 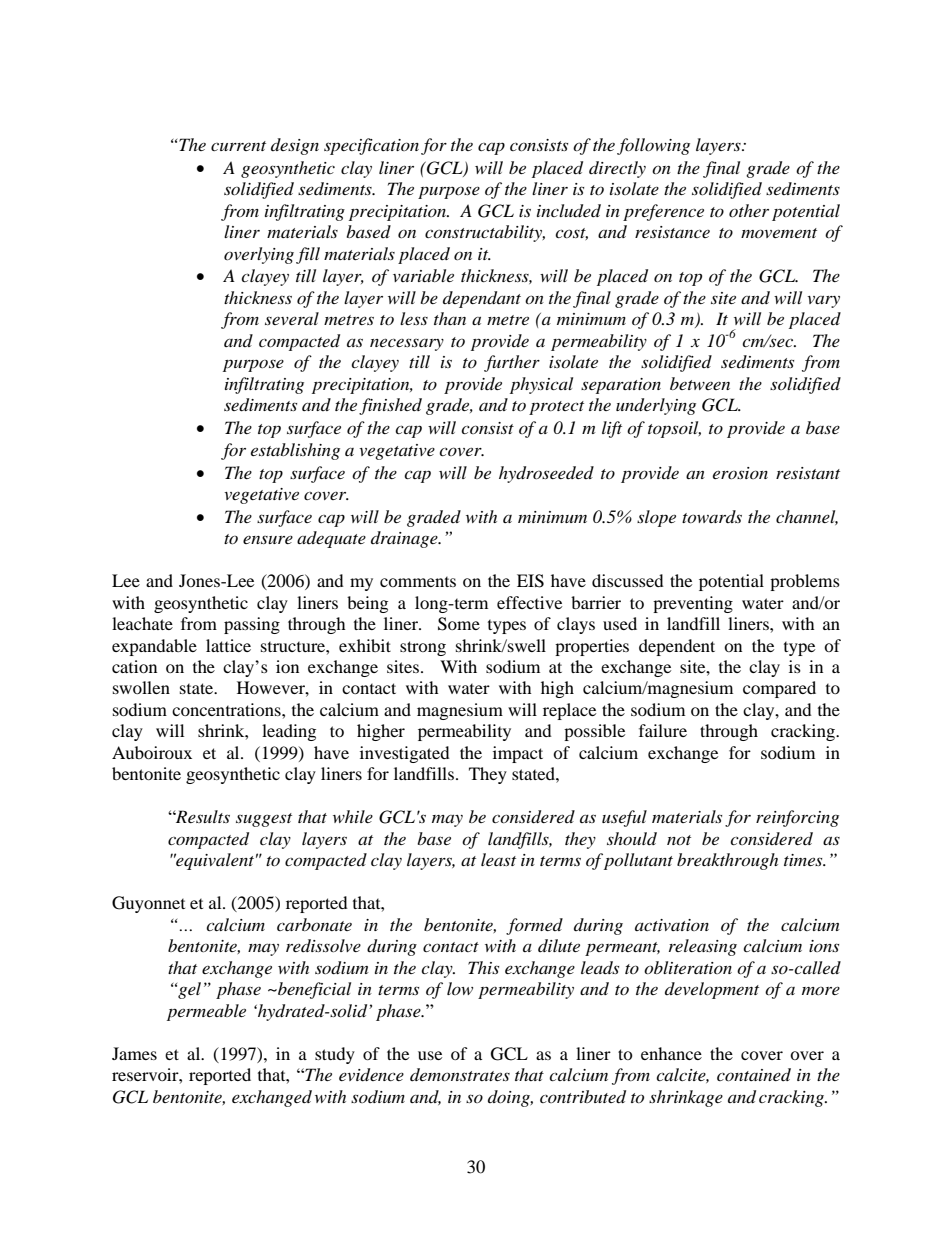 I want to click on contained, so click(x=754, y=1074).
